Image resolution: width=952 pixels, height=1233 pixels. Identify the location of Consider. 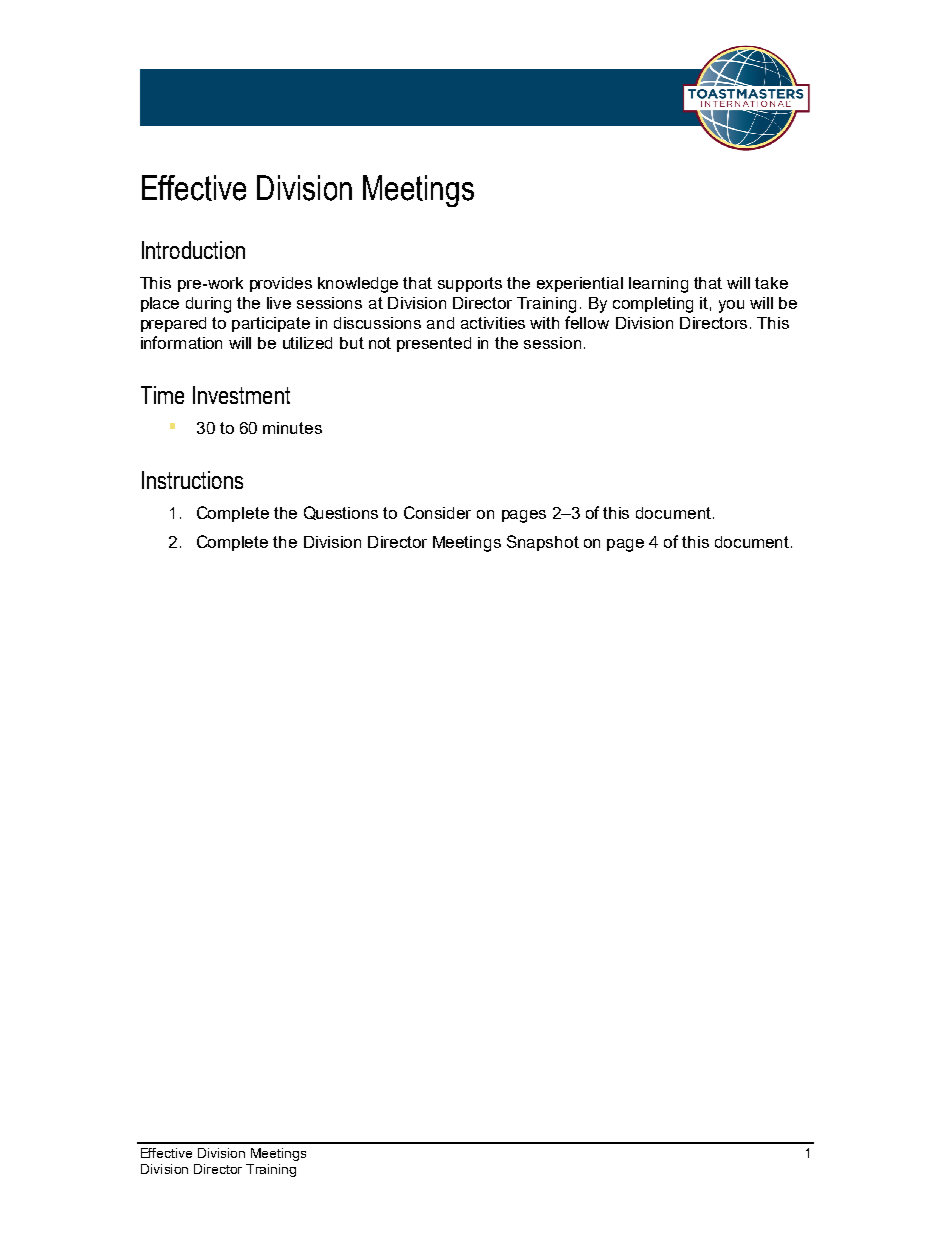
(437, 512).
